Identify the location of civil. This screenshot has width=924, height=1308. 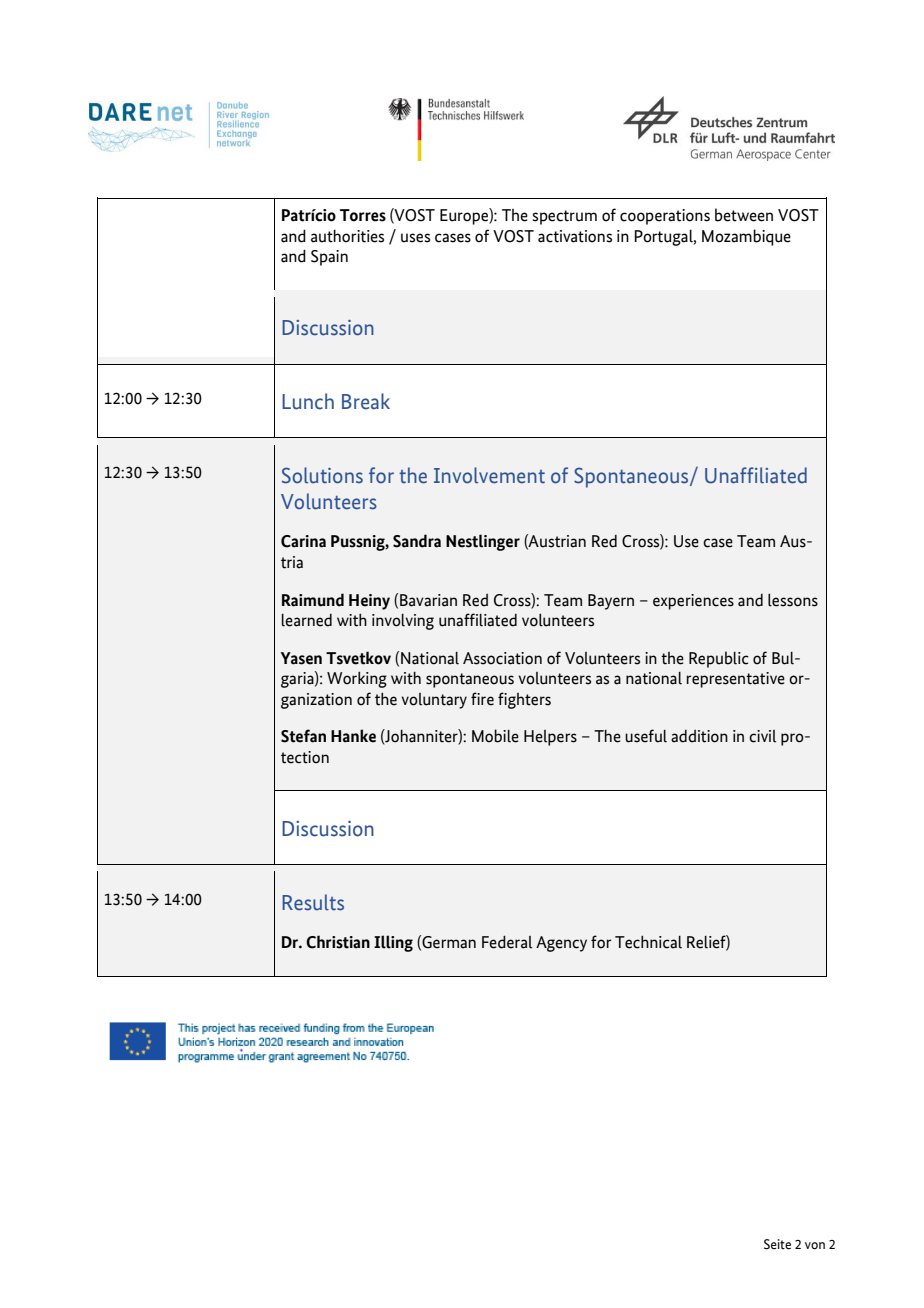
(762, 736).
